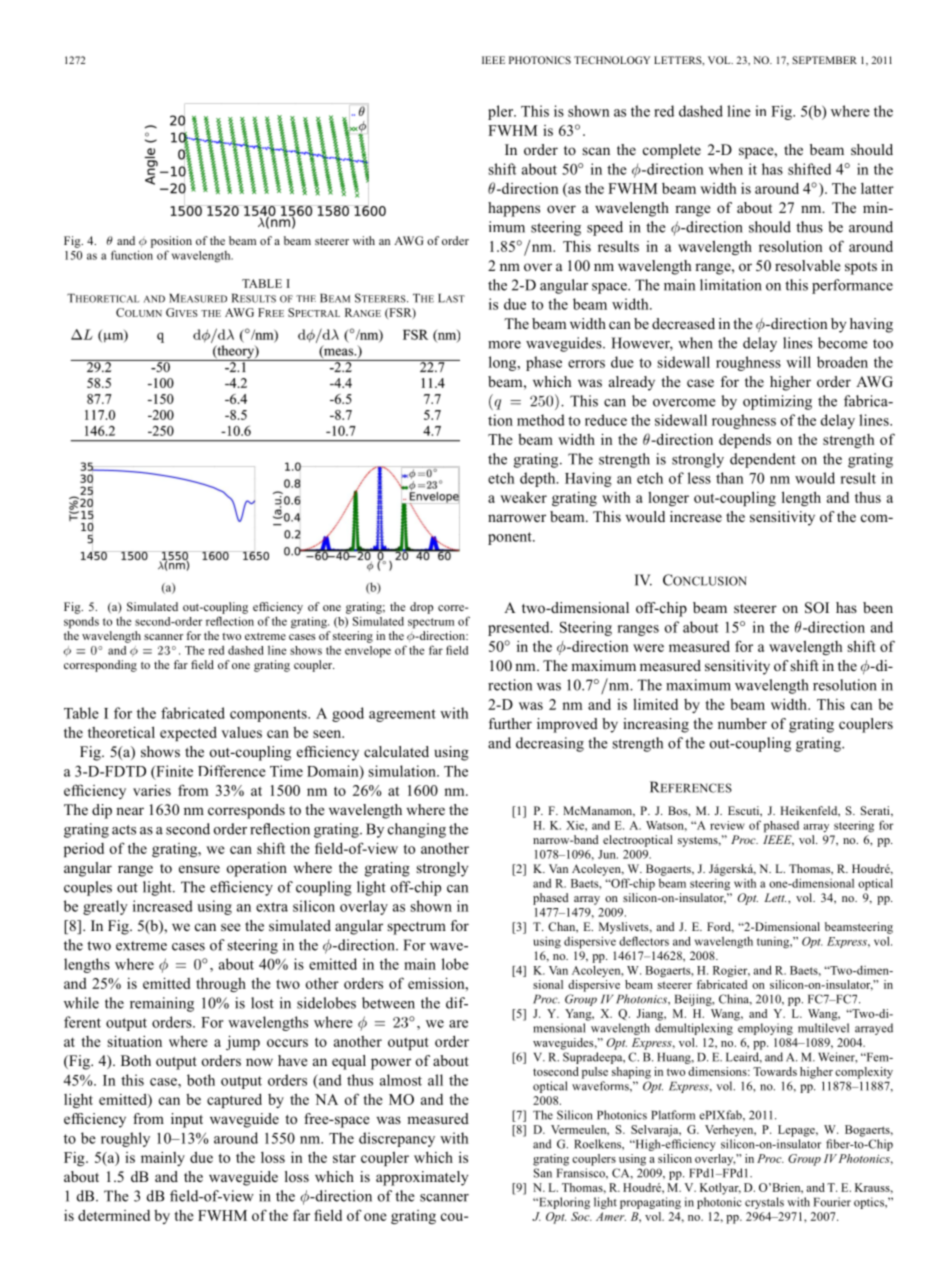  What do you see at coordinates (523, 497) in the page?
I see `weaker` at bounding box center [523, 497].
